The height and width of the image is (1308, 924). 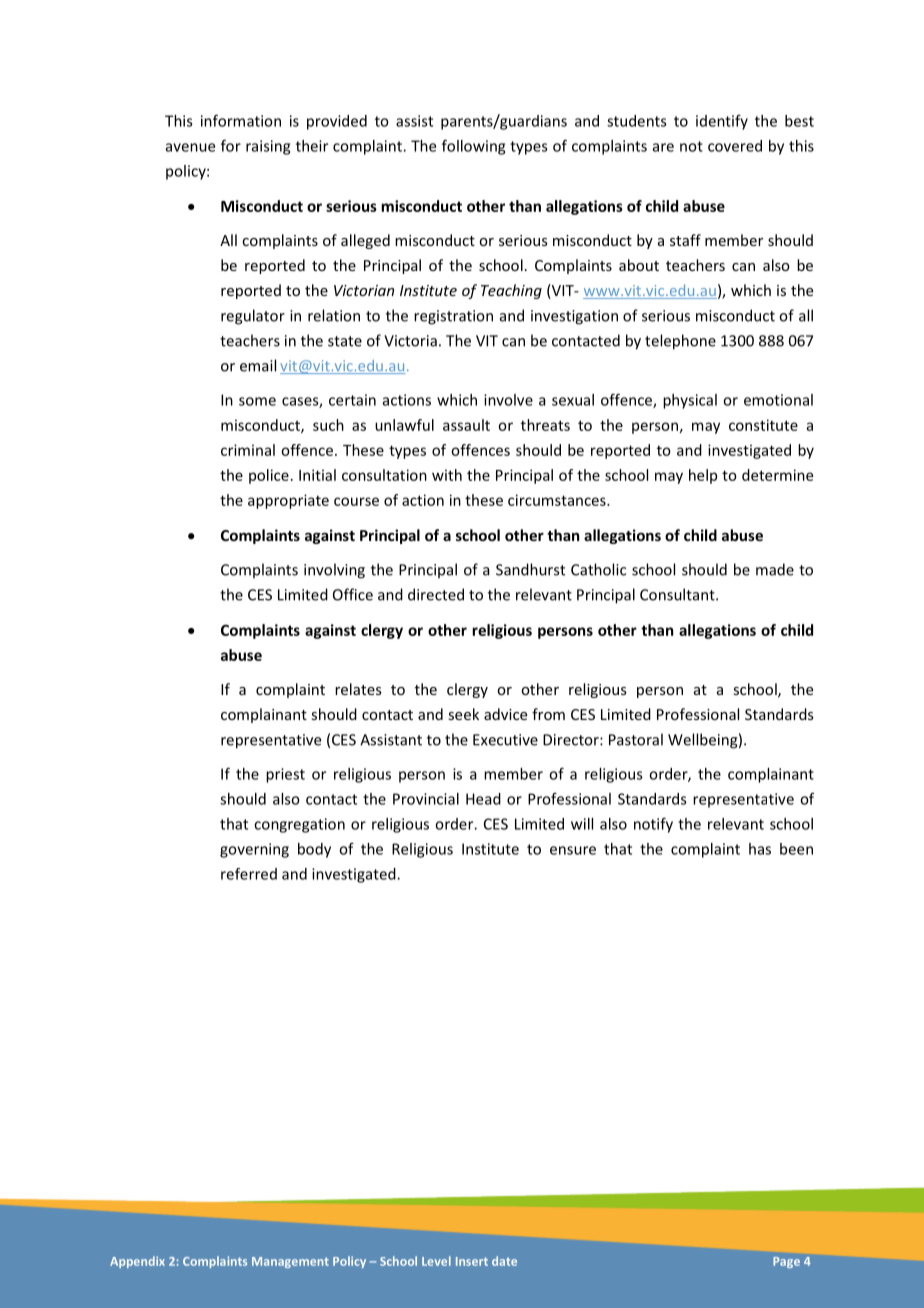 What do you see at coordinates (735, 146) in the image?
I see `covered` at bounding box center [735, 146].
